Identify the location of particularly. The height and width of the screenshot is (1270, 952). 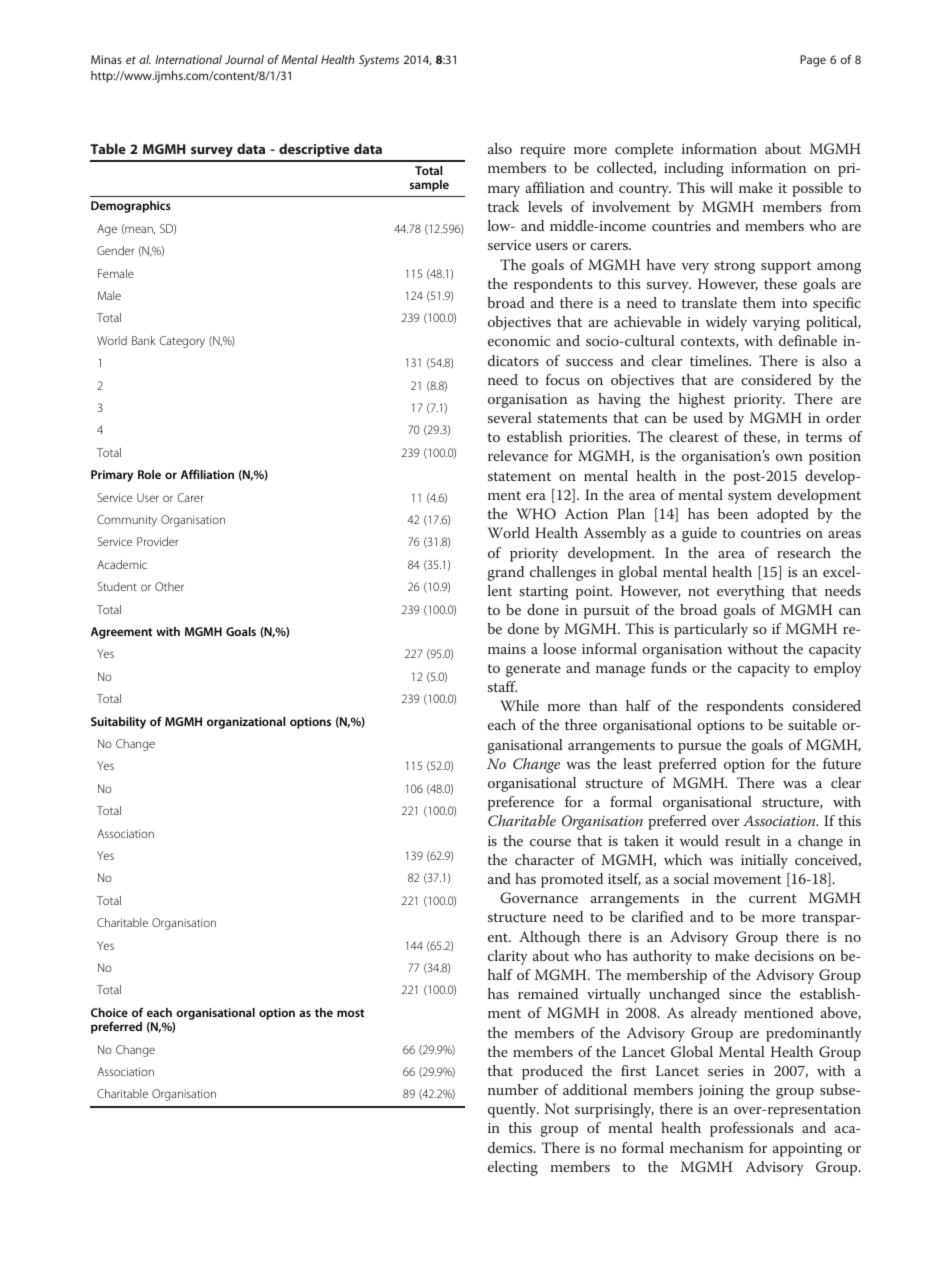
(711, 630).
